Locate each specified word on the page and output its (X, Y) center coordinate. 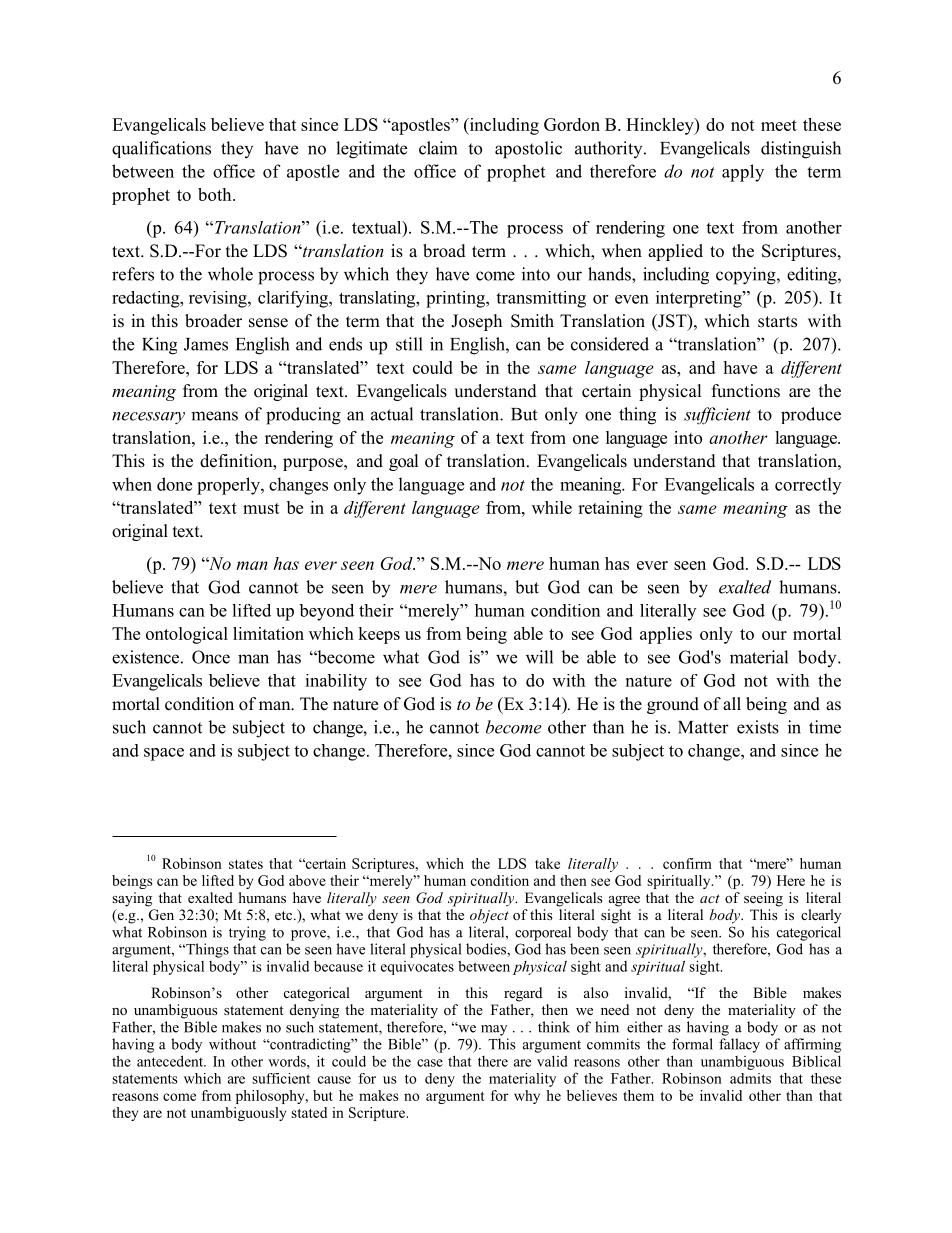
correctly (808, 486)
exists (758, 727)
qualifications (161, 149)
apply (743, 173)
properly (229, 486)
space (164, 754)
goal (404, 462)
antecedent (171, 1061)
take (547, 863)
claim (438, 148)
